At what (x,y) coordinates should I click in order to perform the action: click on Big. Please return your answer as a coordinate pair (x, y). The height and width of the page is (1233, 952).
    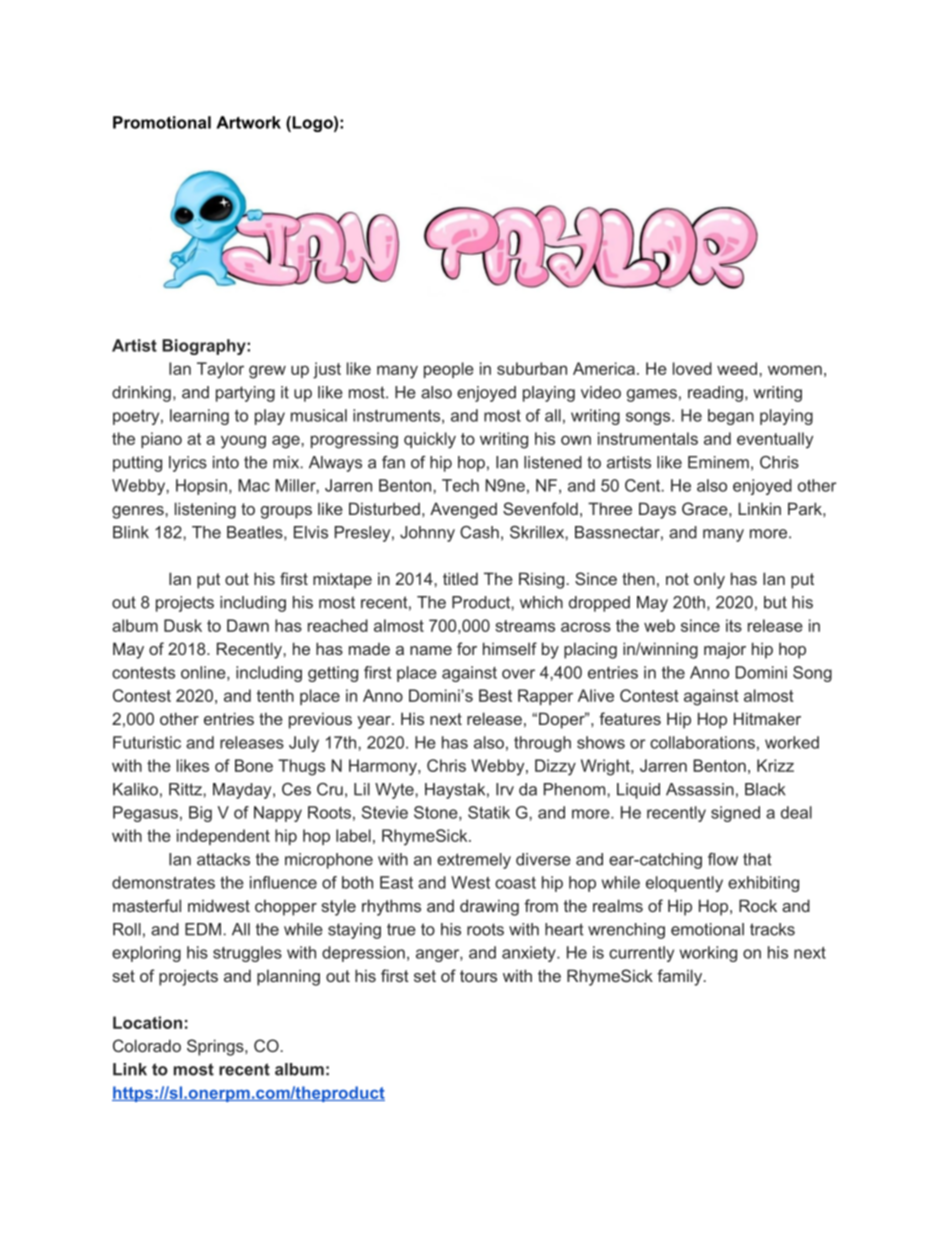
    Looking at the image, I should click on (200, 814).
